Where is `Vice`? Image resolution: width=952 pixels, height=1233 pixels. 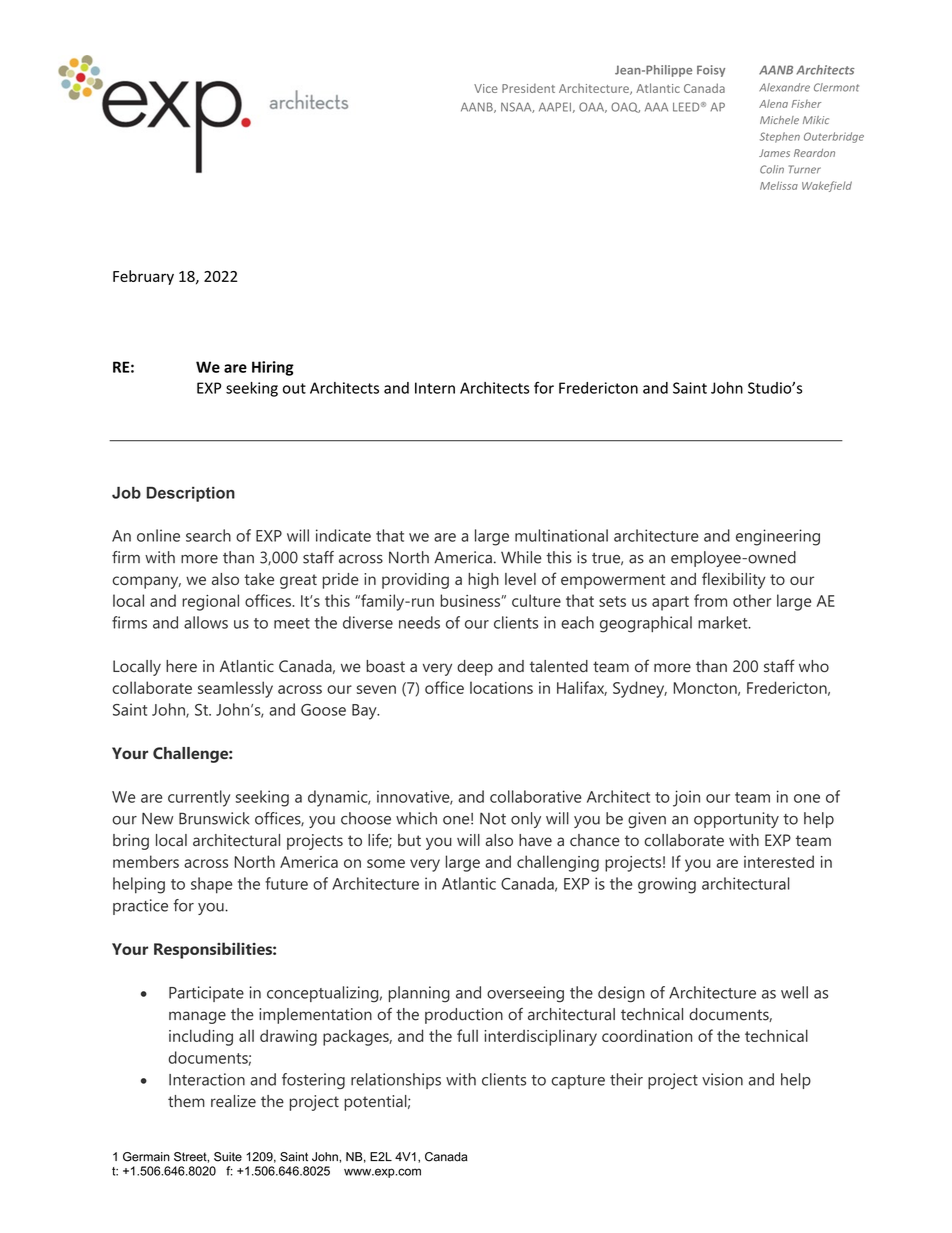
Vice is located at coordinates (486, 88).
